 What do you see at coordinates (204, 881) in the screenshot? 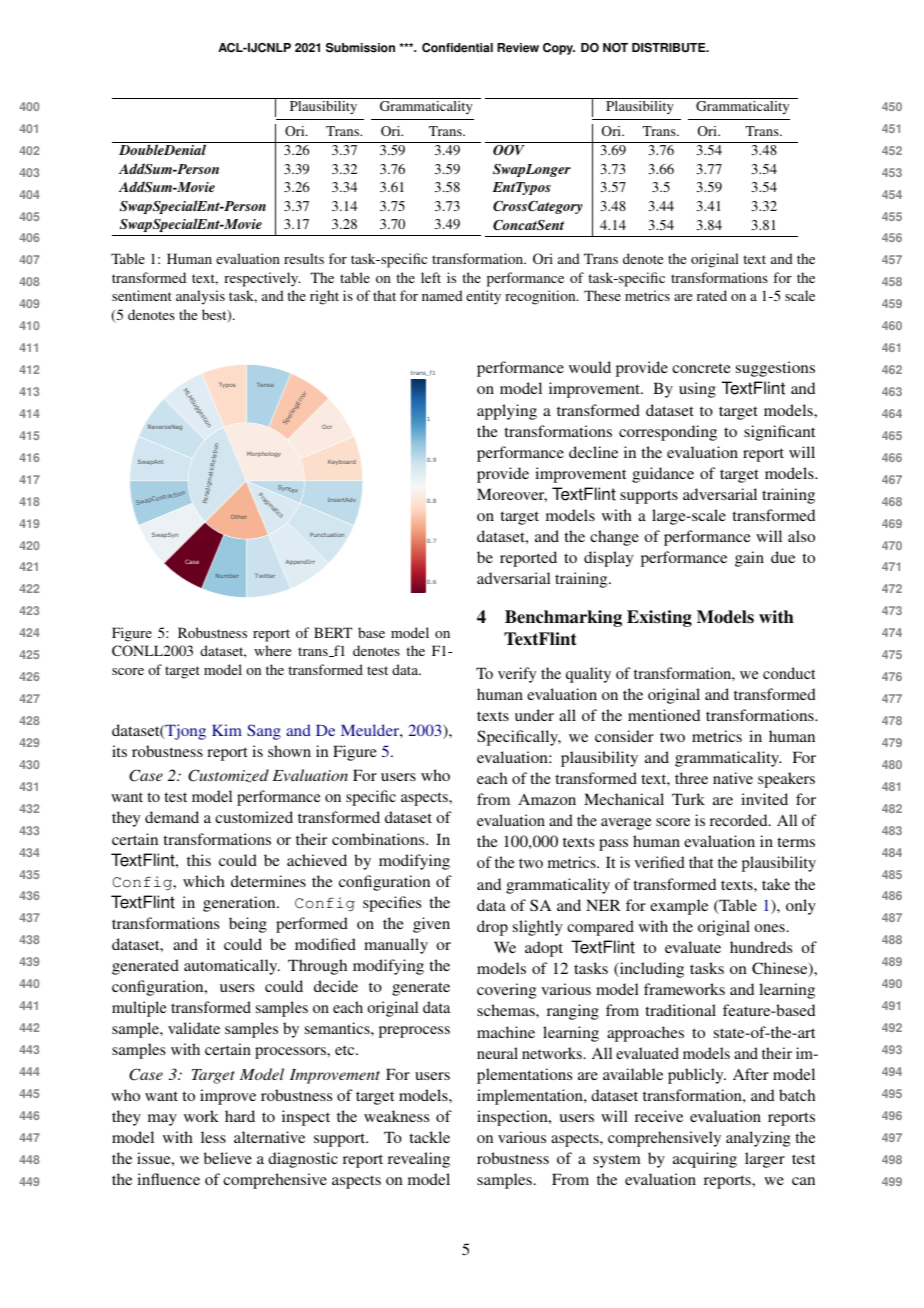
I see `which` at bounding box center [204, 881].
